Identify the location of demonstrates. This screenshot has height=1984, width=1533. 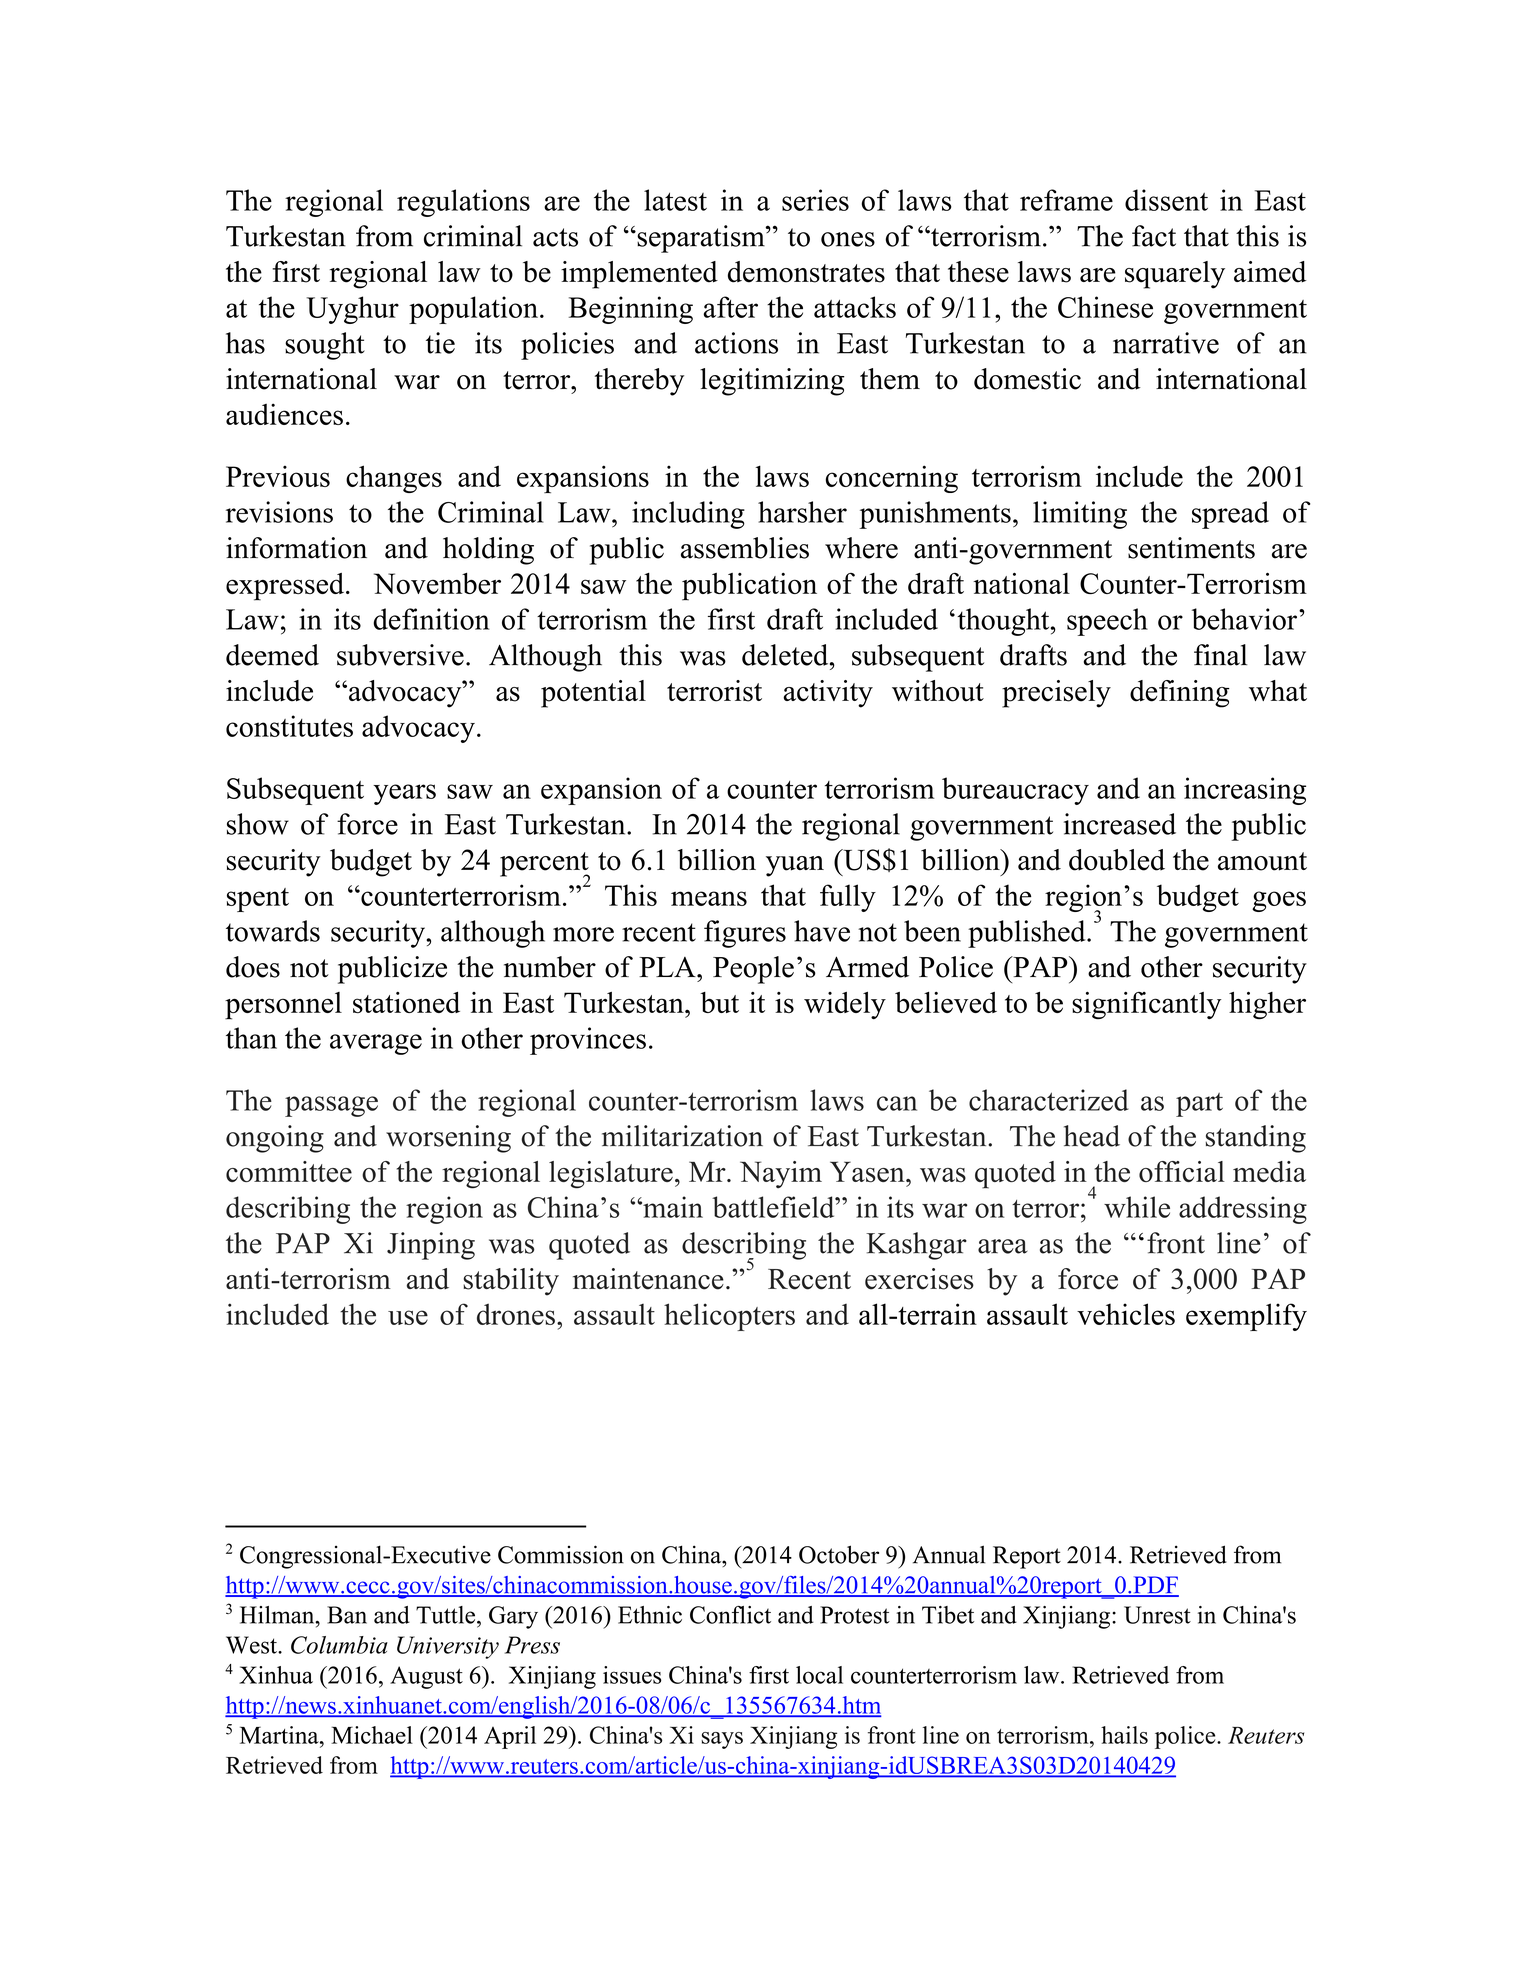
(806, 272).
